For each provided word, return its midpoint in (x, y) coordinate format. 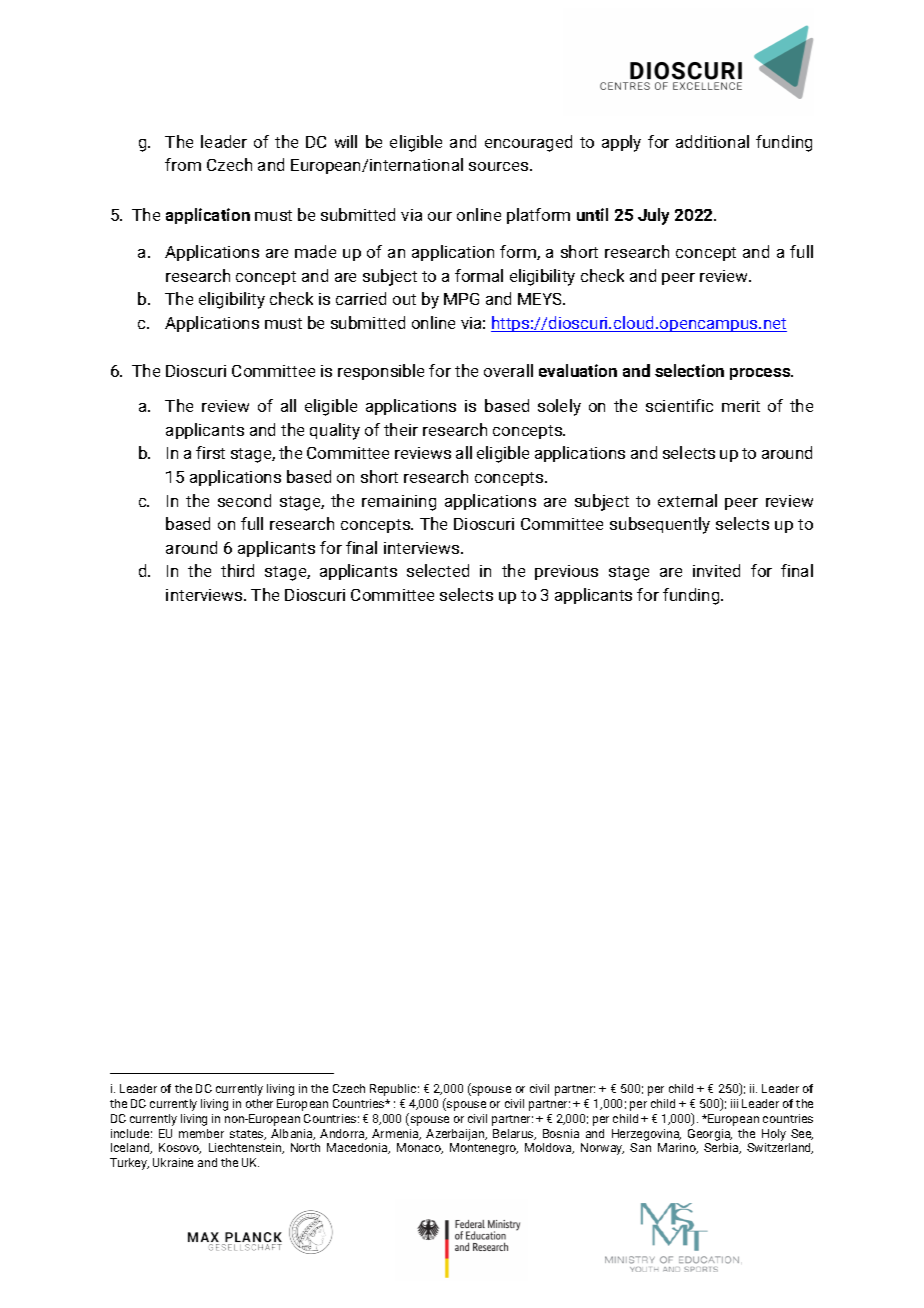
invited (716, 570)
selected (438, 570)
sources (500, 166)
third (237, 570)
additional (712, 141)
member (201, 1133)
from (183, 164)
